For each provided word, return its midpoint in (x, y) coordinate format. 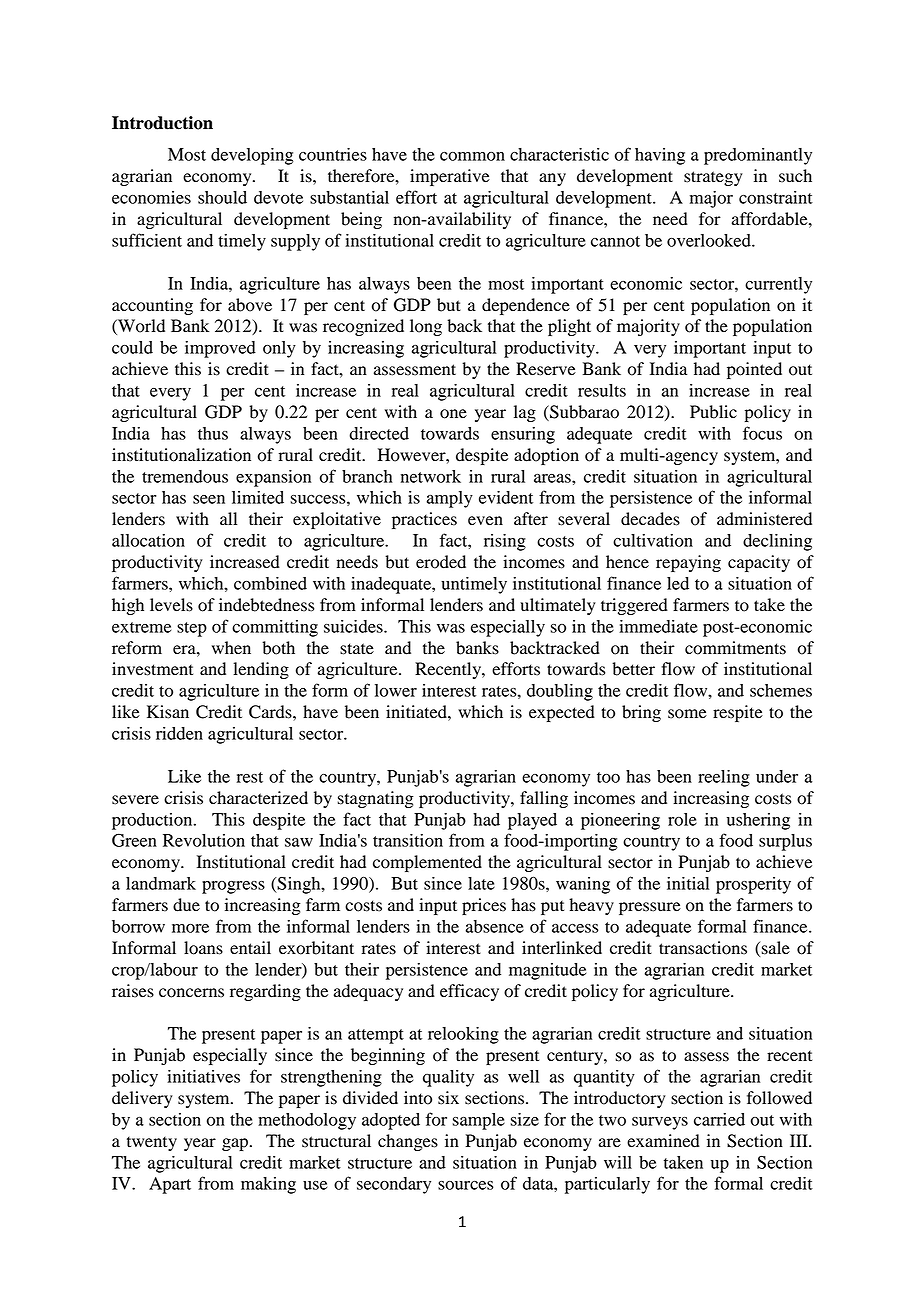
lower (396, 690)
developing (252, 156)
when (231, 647)
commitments (735, 648)
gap (235, 1144)
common (472, 156)
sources (465, 1185)
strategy (713, 178)
